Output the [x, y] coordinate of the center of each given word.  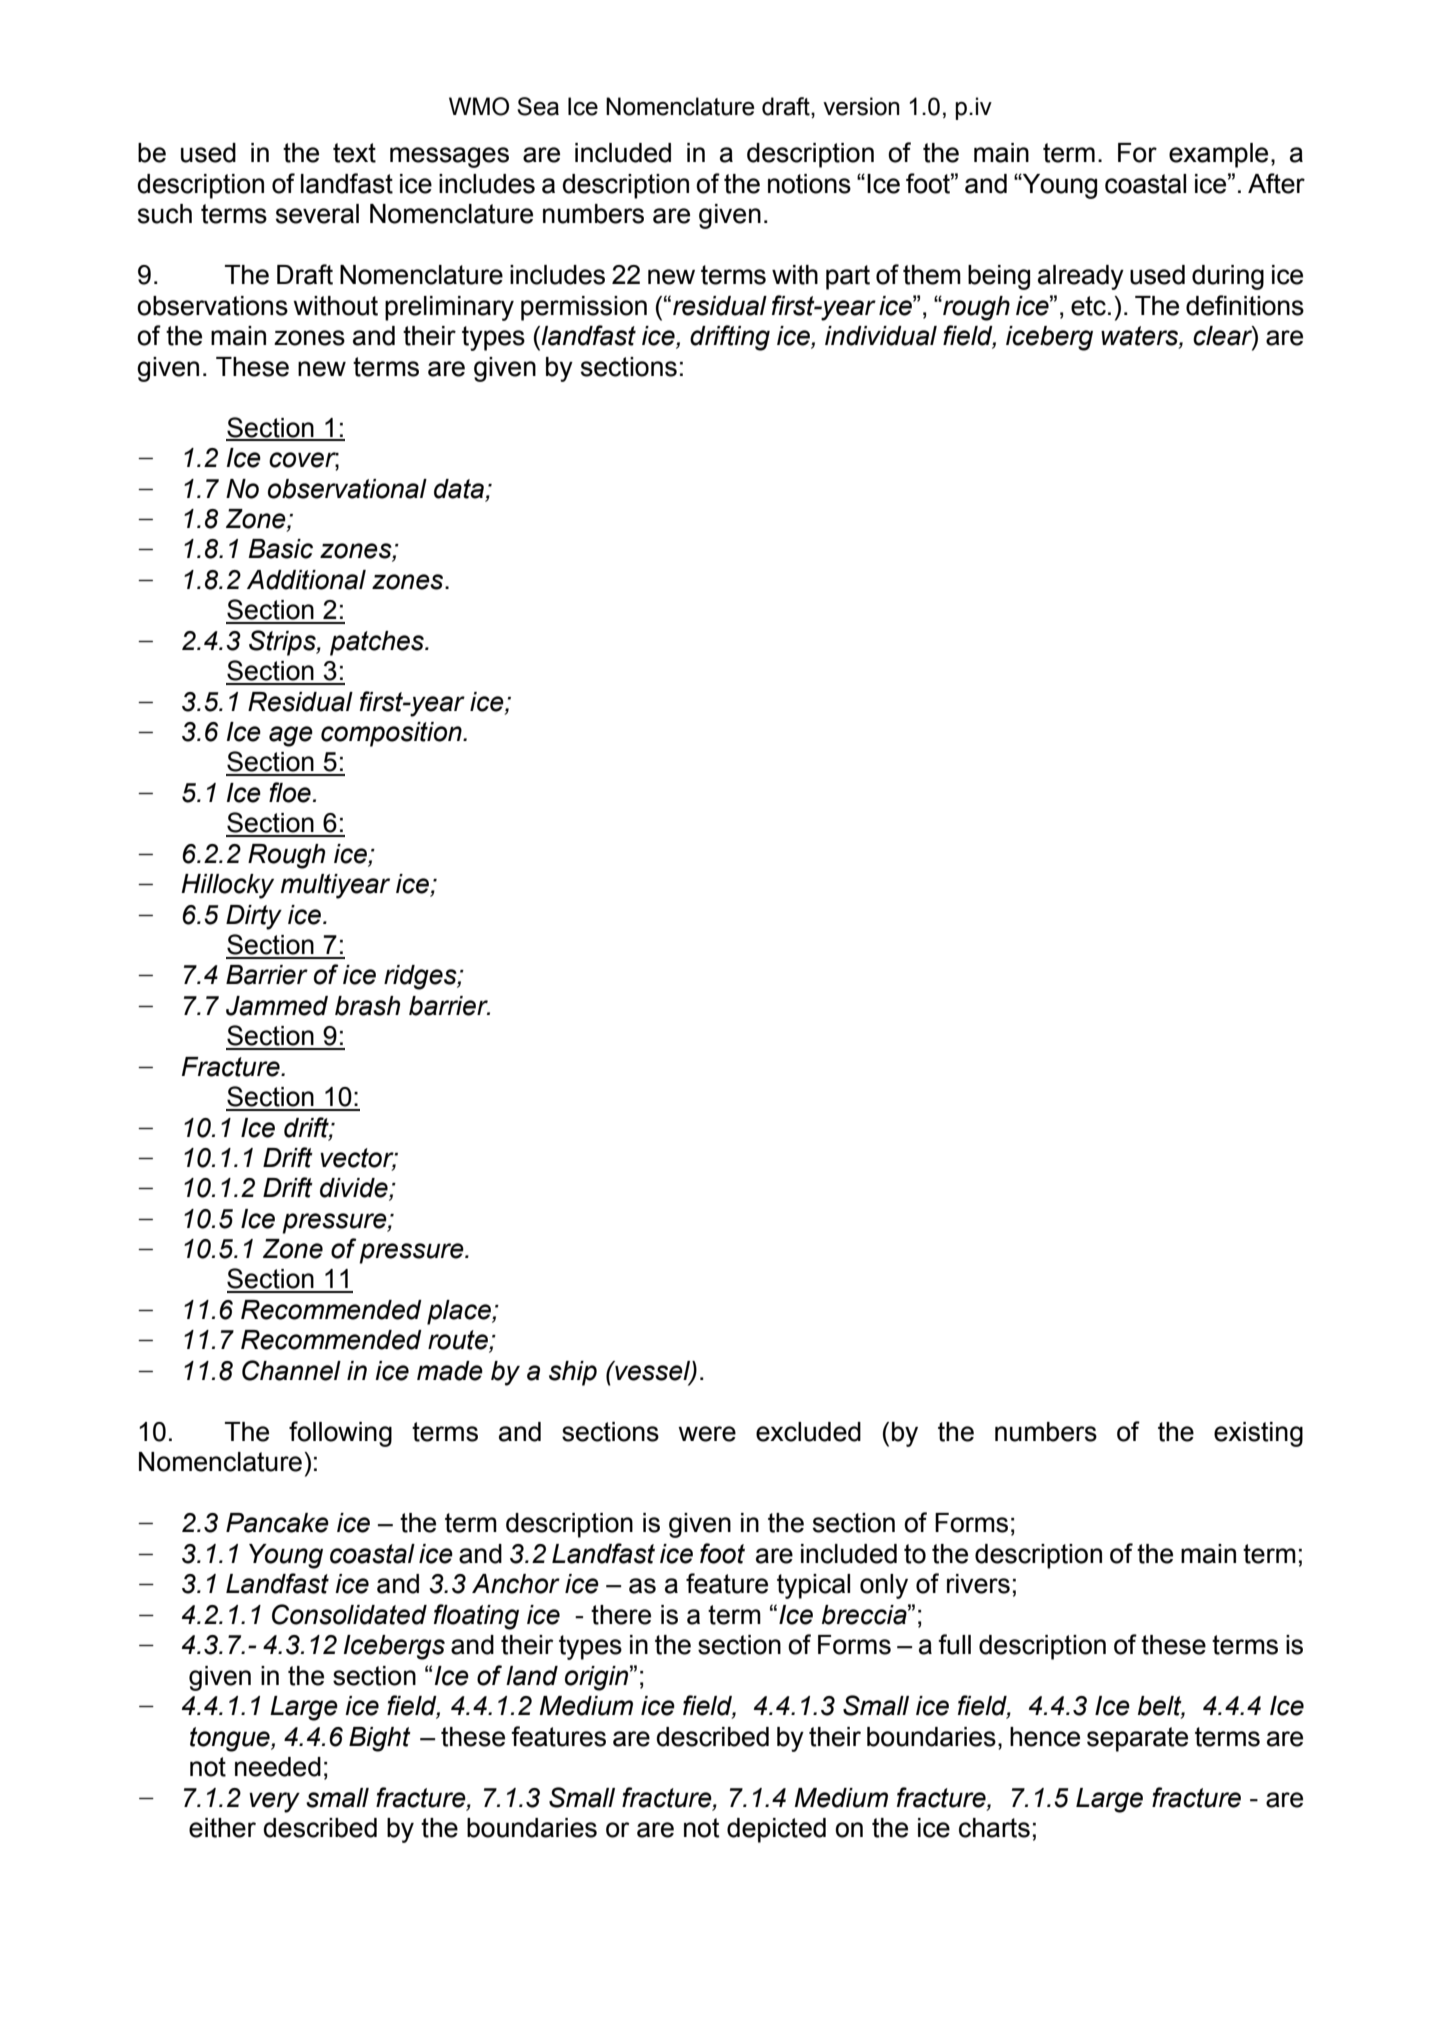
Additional [306, 580]
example [1218, 155]
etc [1088, 306]
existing [1258, 1434]
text [354, 153]
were [707, 1434]
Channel [291, 1370]
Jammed [277, 1006]
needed [278, 1767]
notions [809, 184]
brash [367, 1006]
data [459, 489]
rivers [978, 1584]
